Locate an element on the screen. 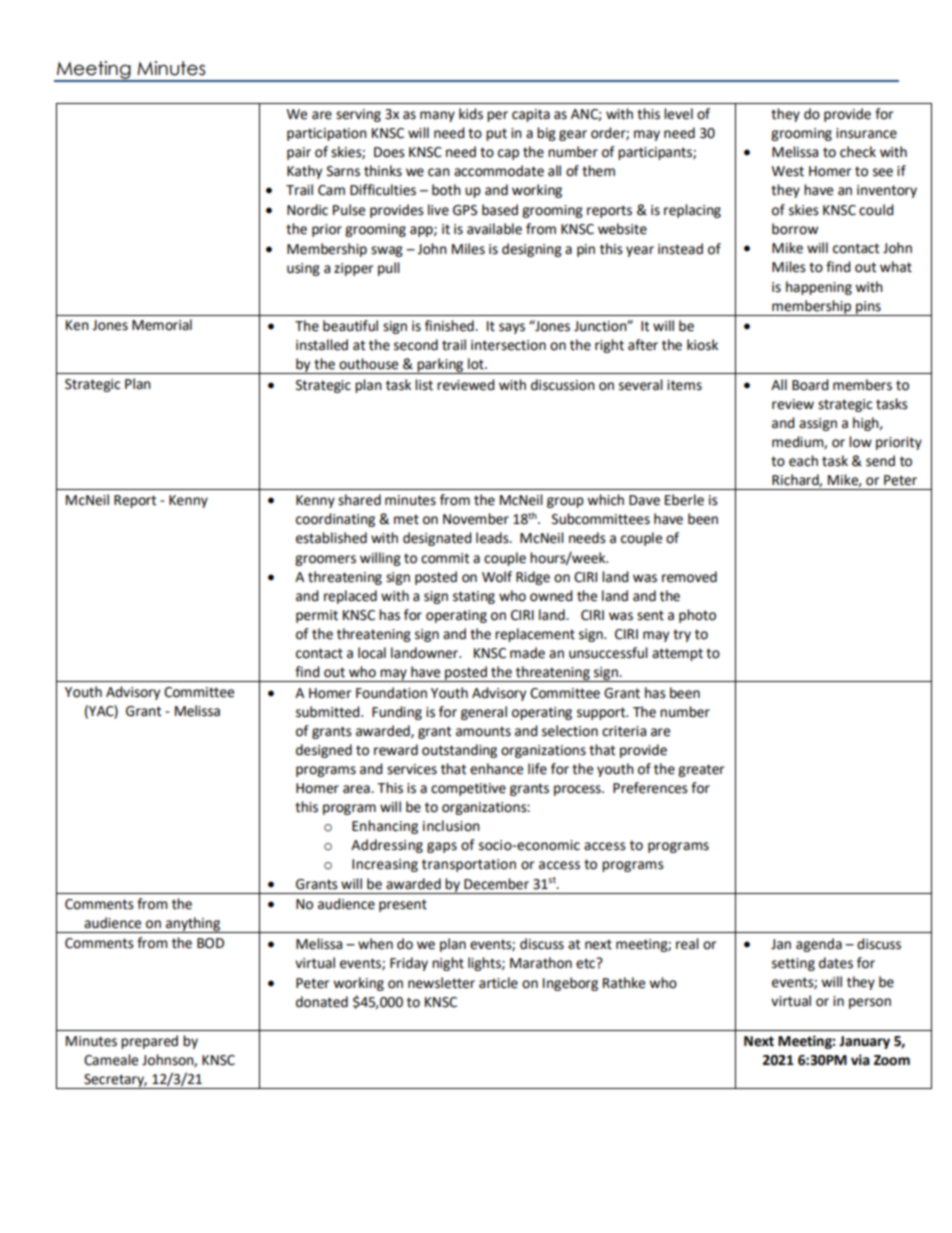 This screenshot has height=1233, width=952. January is located at coordinates (864, 1042).
